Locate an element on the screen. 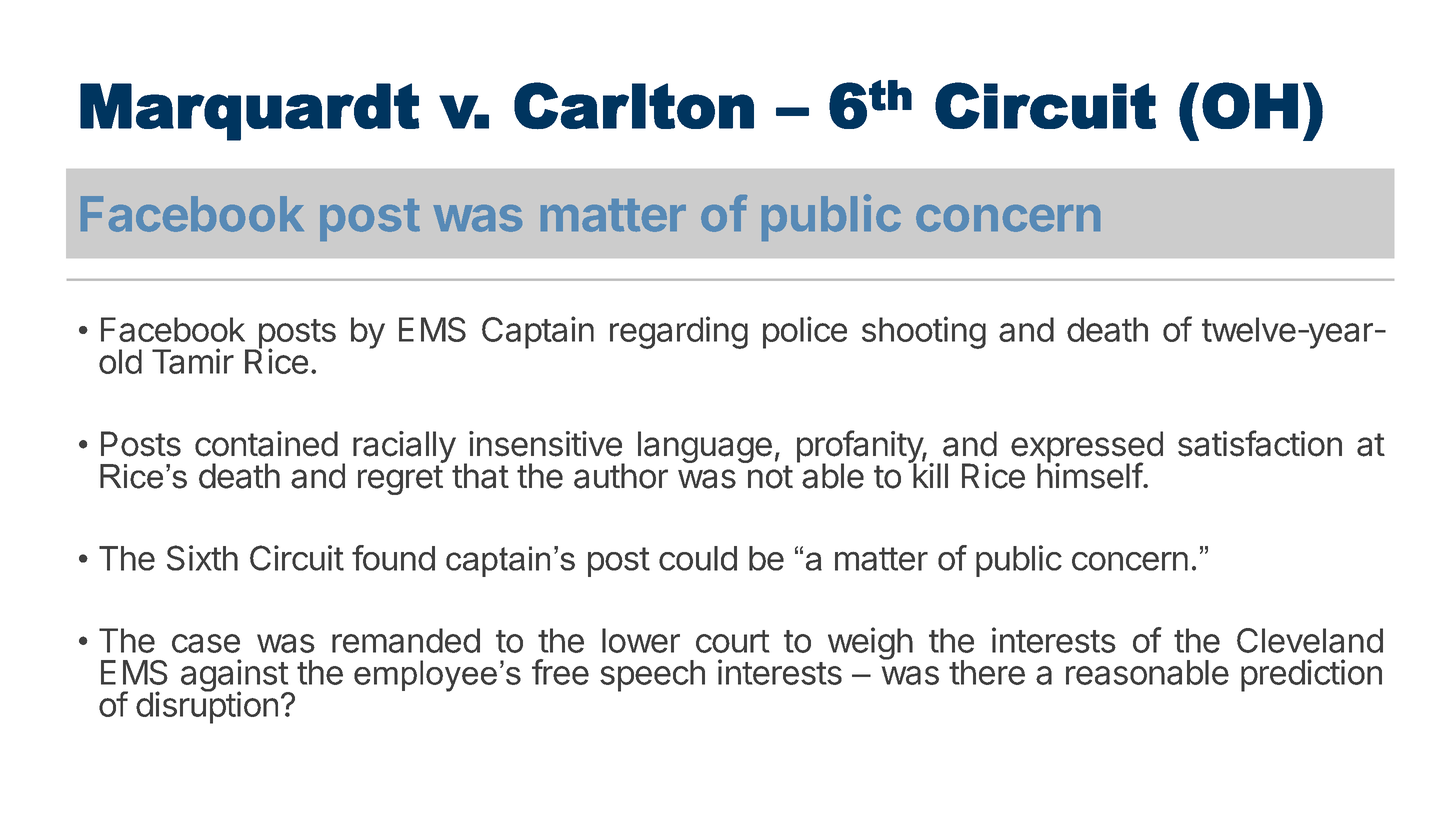 The image size is (1456, 819). contained is located at coordinates (266, 444).
